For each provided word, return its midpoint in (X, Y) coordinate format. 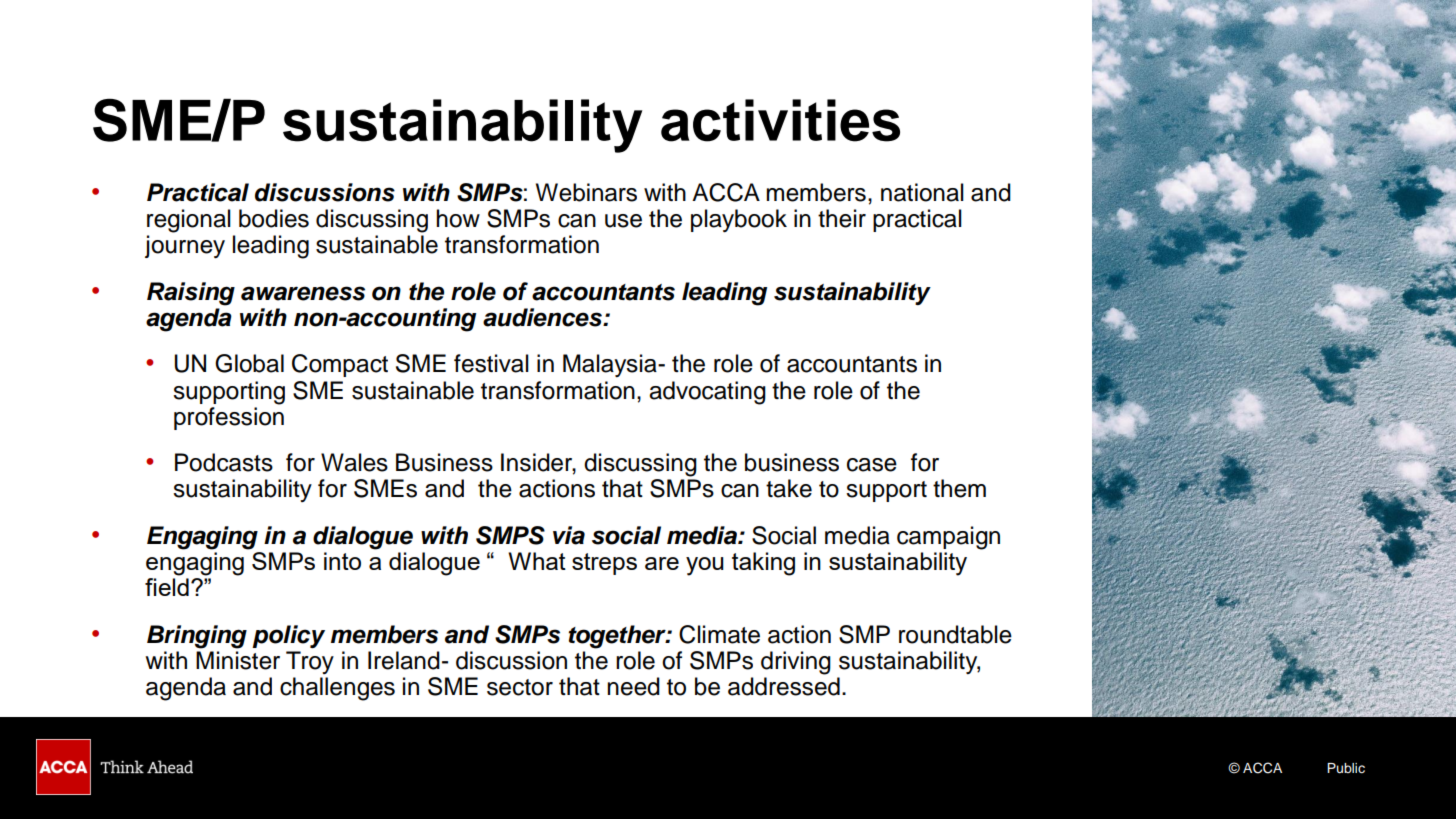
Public (1346, 768)
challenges (337, 689)
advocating (707, 393)
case (872, 465)
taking (763, 564)
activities (780, 120)
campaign (948, 538)
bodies (274, 218)
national (922, 192)
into (342, 561)
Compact (340, 365)
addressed (784, 686)
